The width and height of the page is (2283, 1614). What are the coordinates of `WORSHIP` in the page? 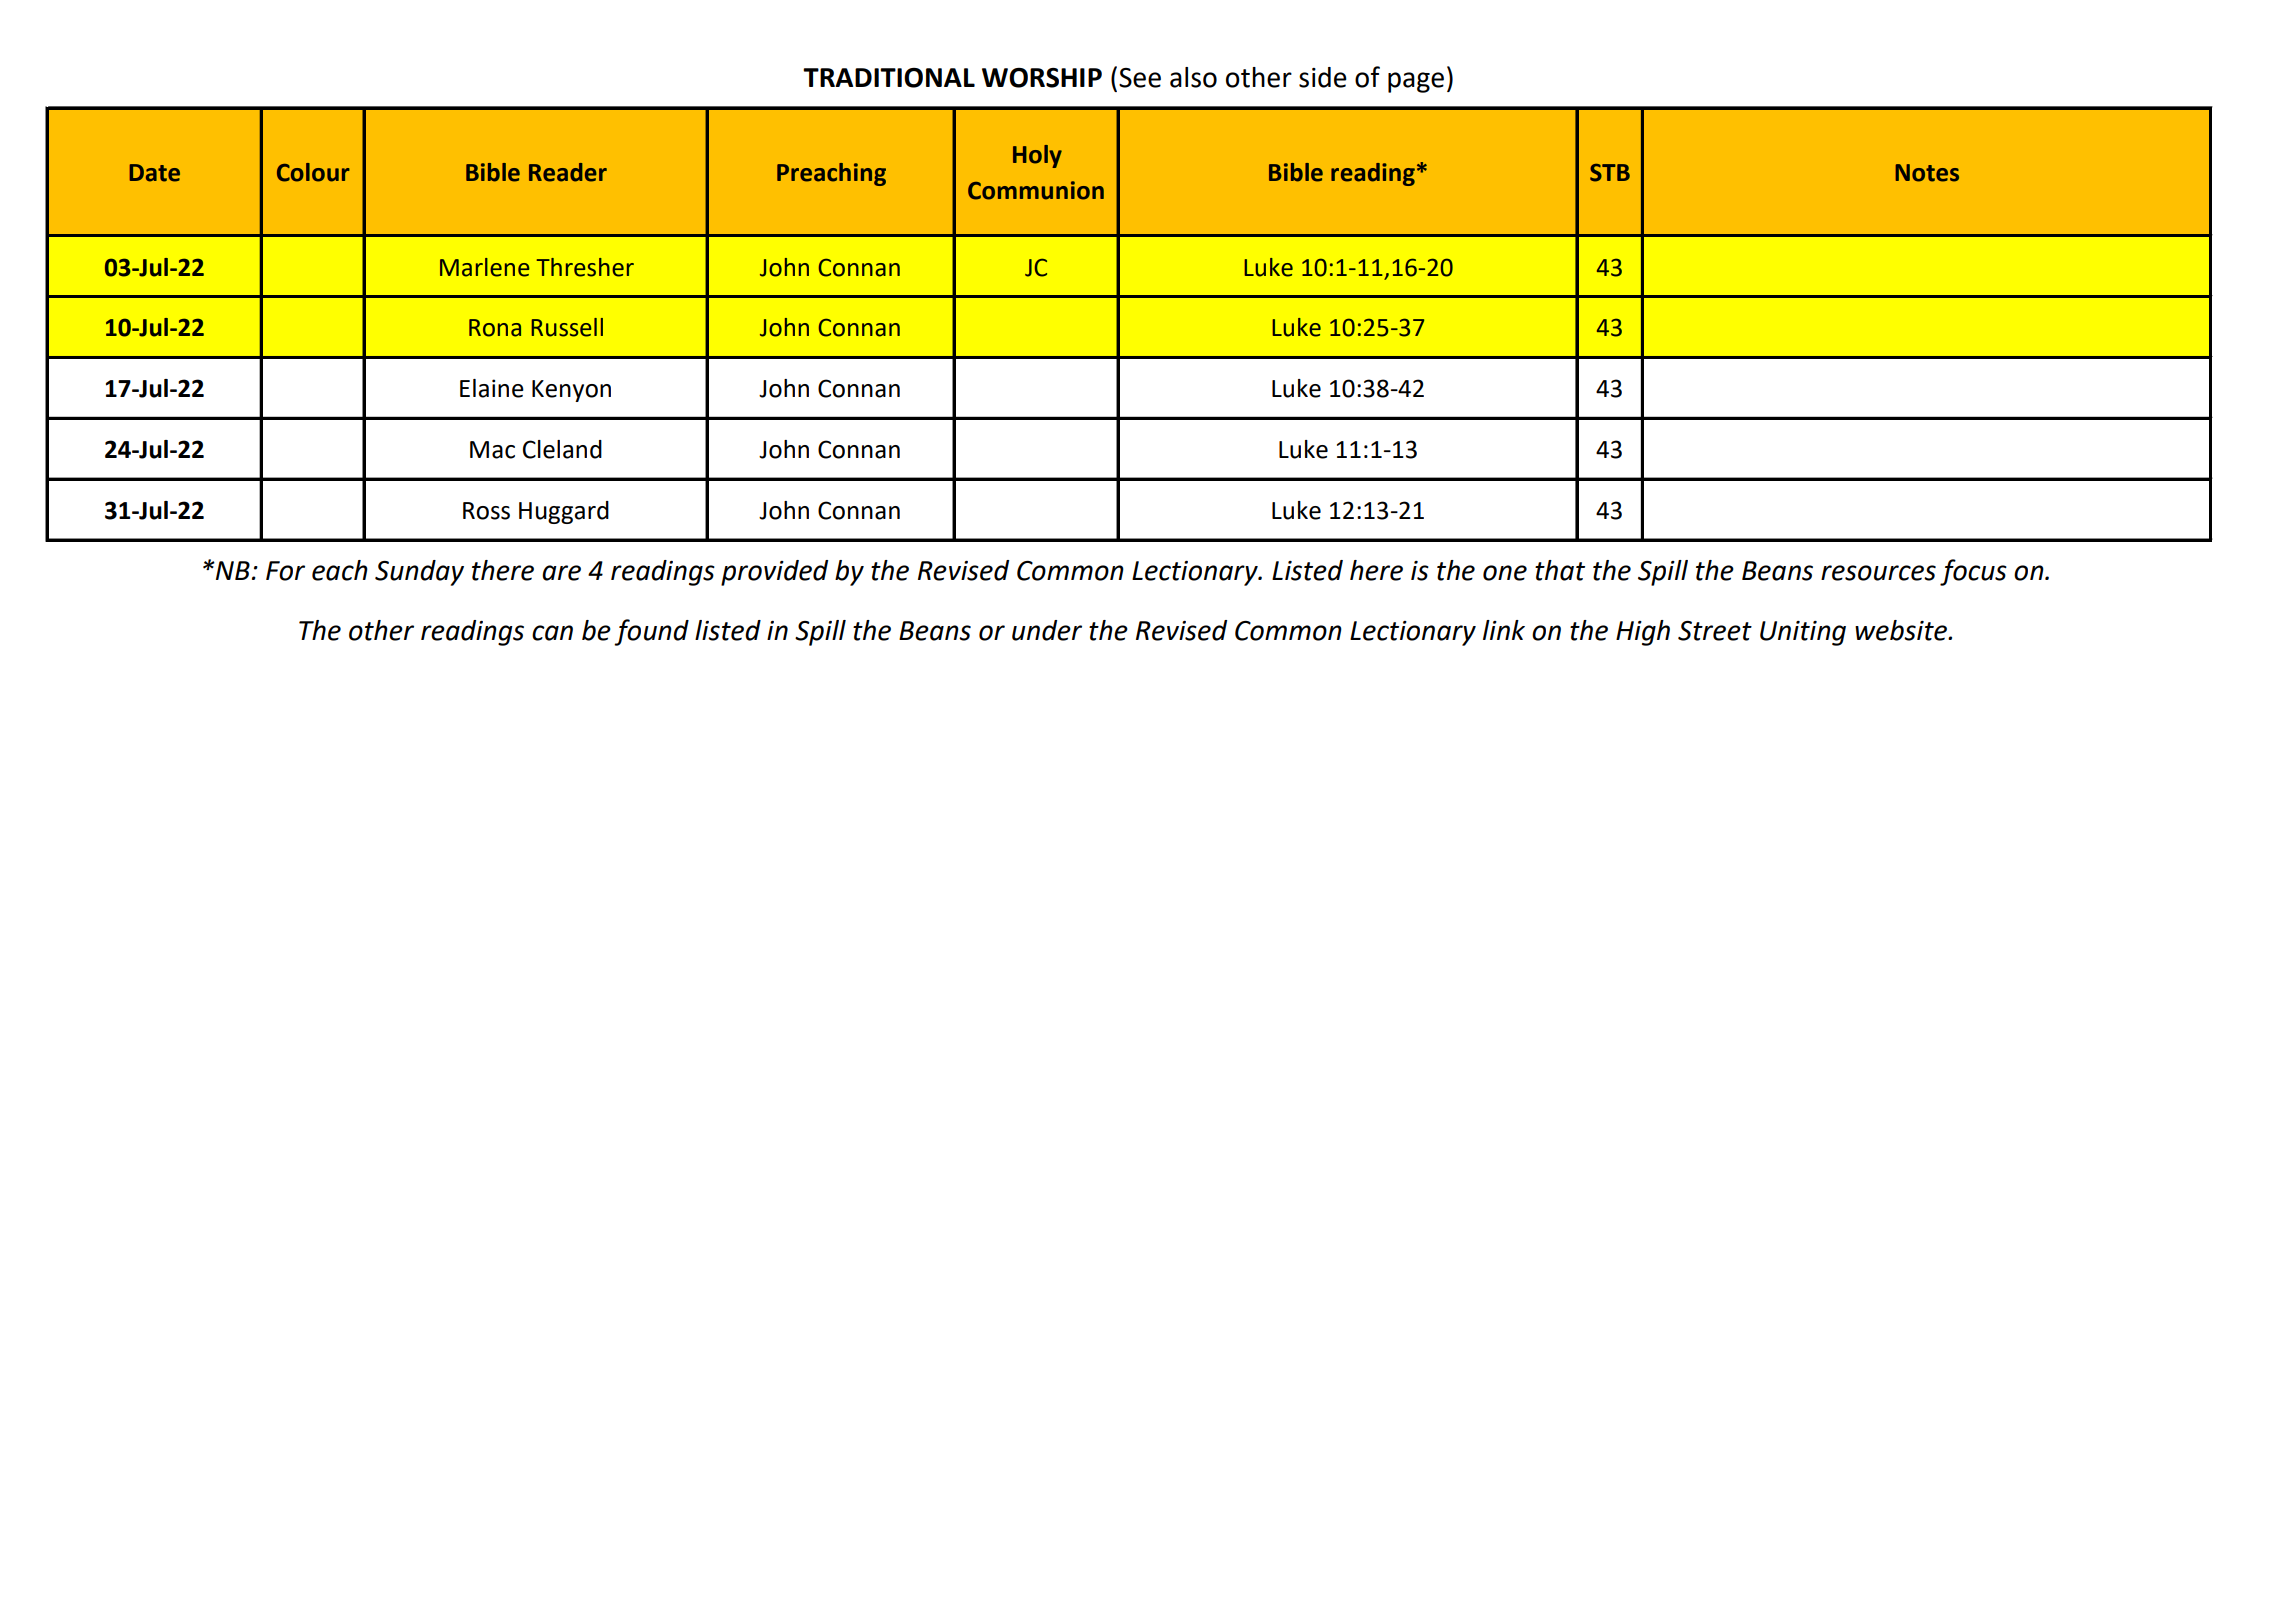 It's located at (1042, 78).
